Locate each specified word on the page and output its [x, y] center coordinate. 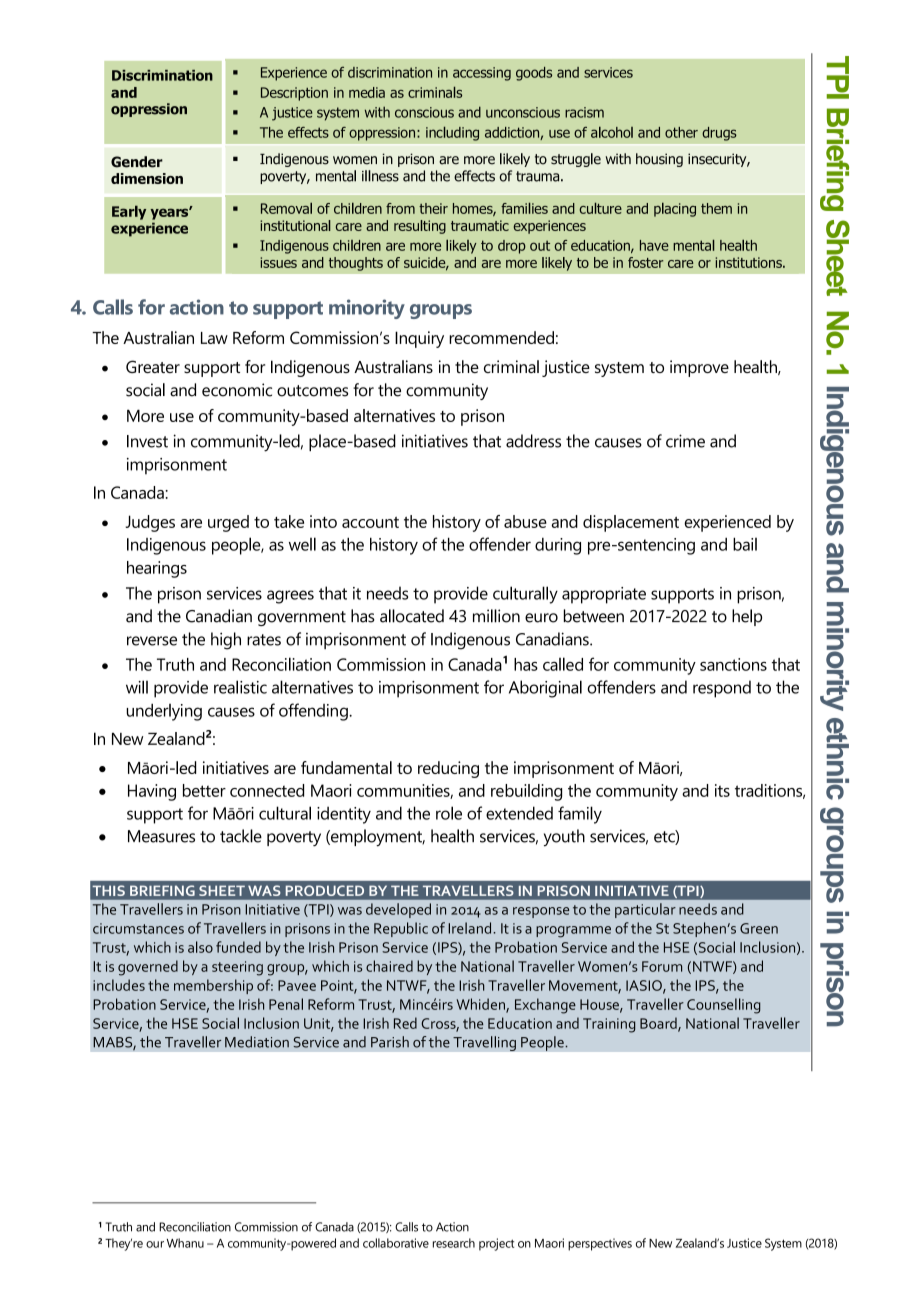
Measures [161, 836]
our [155, 1244]
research [454, 1243]
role [449, 813]
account [370, 522]
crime [685, 441]
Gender [137, 162]
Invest [147, 441]
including [452, 133]
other [681, 132]
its [722, 790]
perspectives [600, 1244]
